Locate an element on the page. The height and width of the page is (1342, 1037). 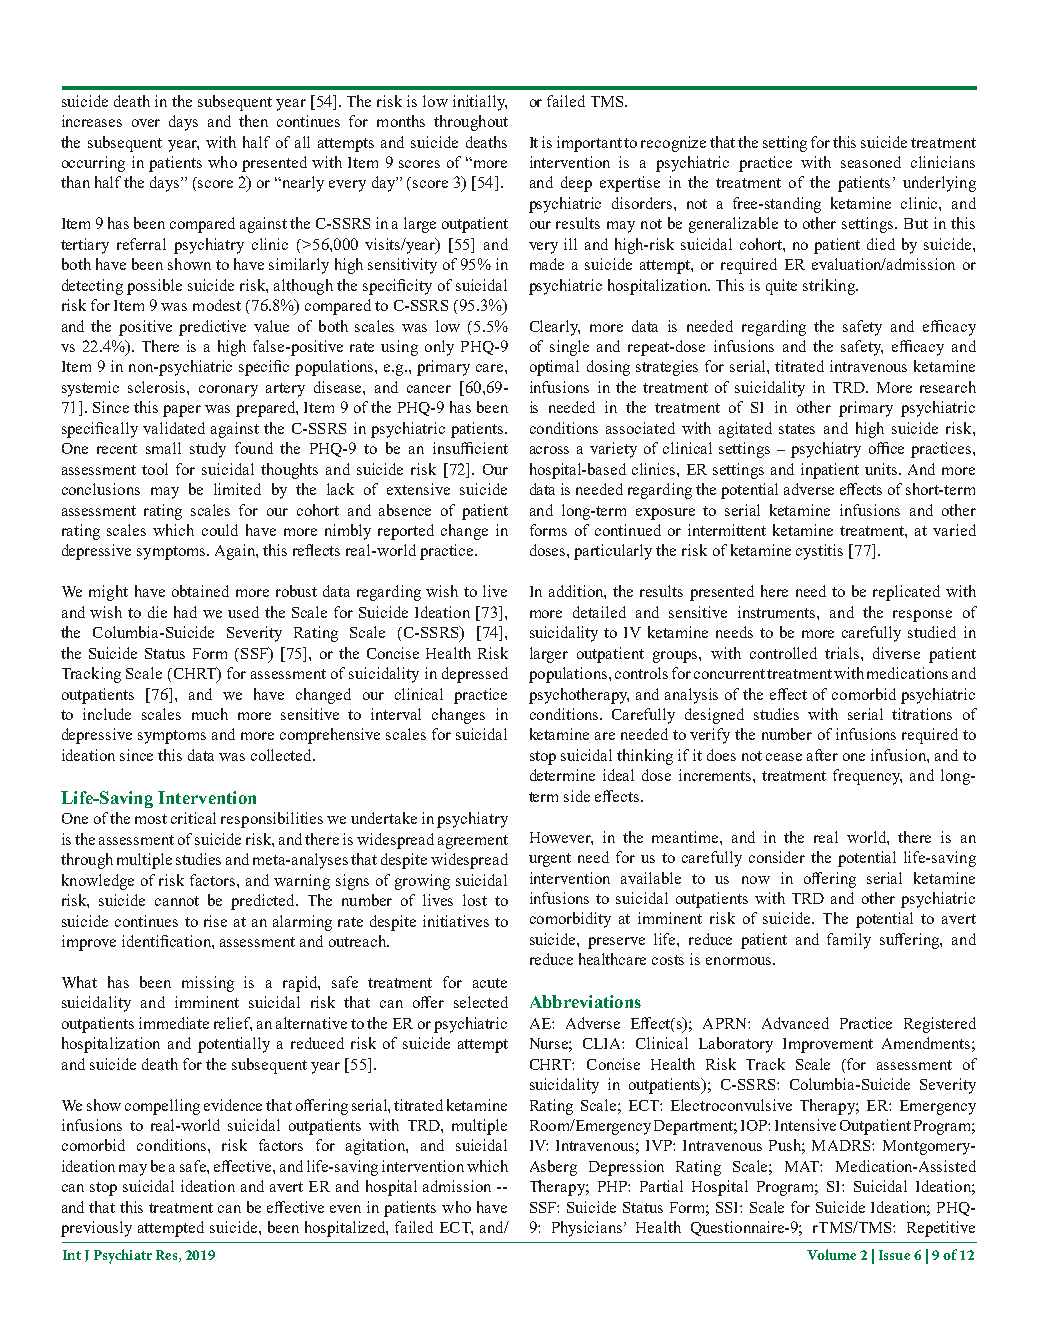
initially is located at coordinates (480, 103).
